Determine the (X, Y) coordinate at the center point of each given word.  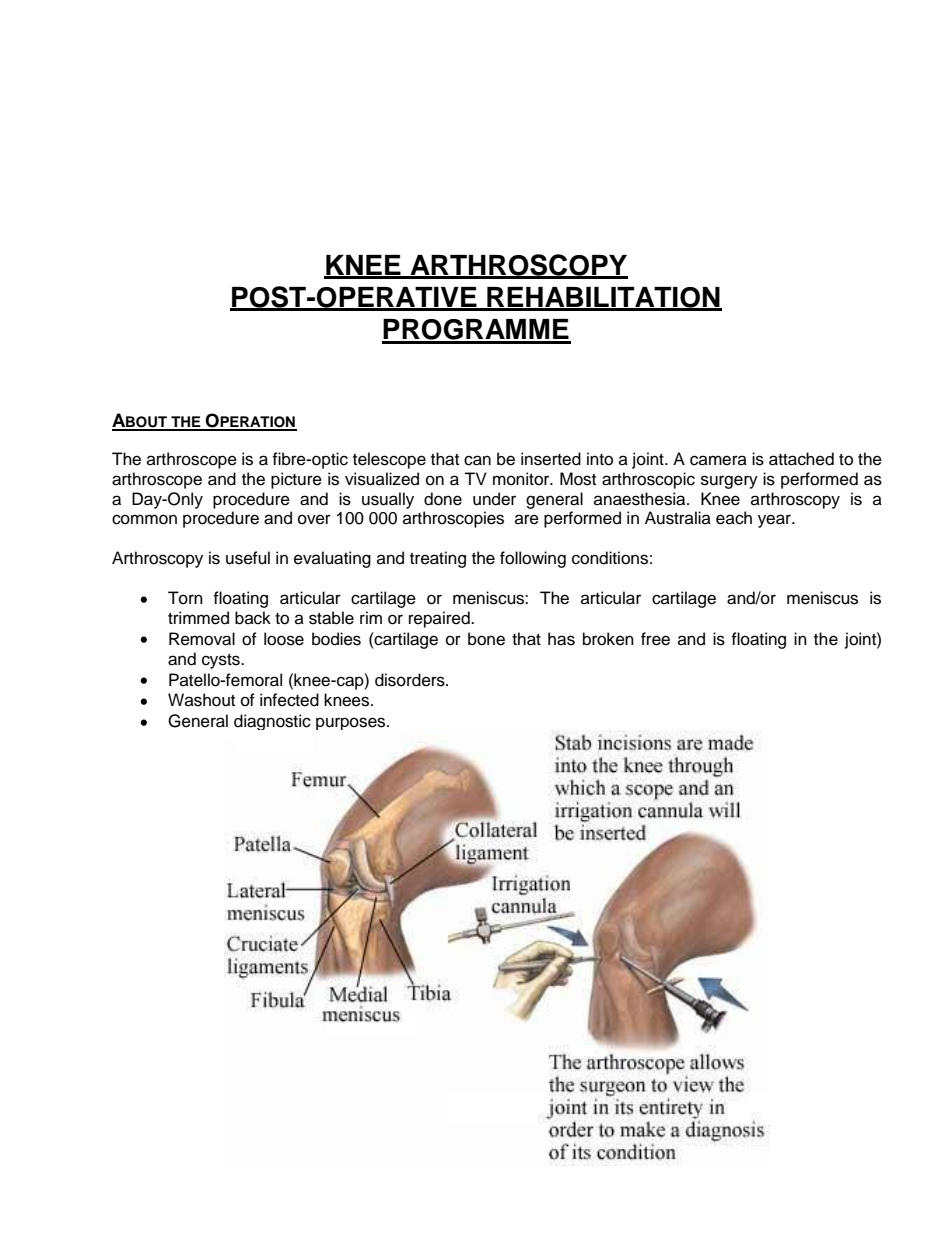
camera (718, 460)
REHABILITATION (603, 298)
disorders (411, 680)
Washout (201, 700)
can (477, 460)
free (655, 639)
